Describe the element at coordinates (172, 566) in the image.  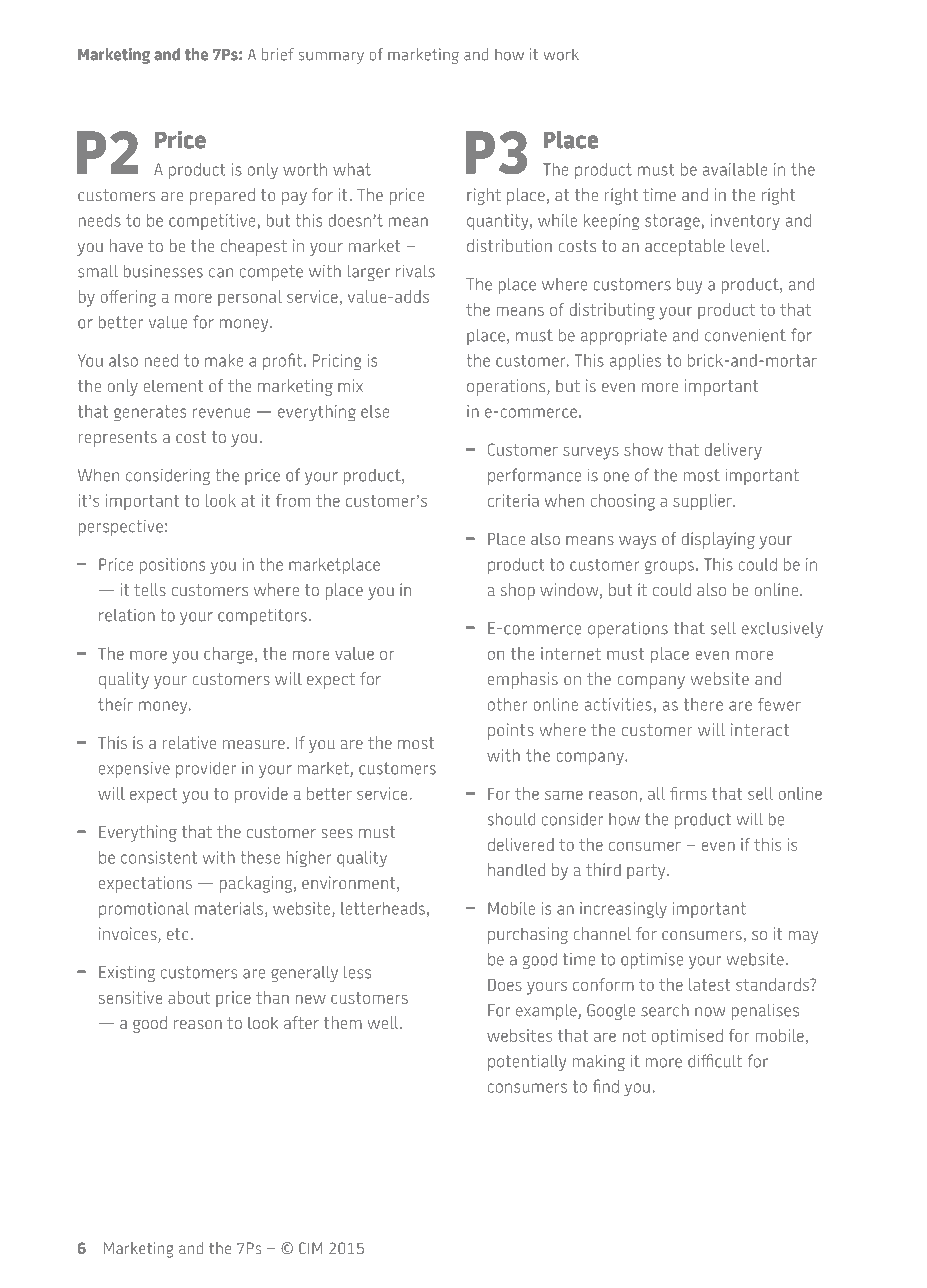
I see `positions` at that location.
